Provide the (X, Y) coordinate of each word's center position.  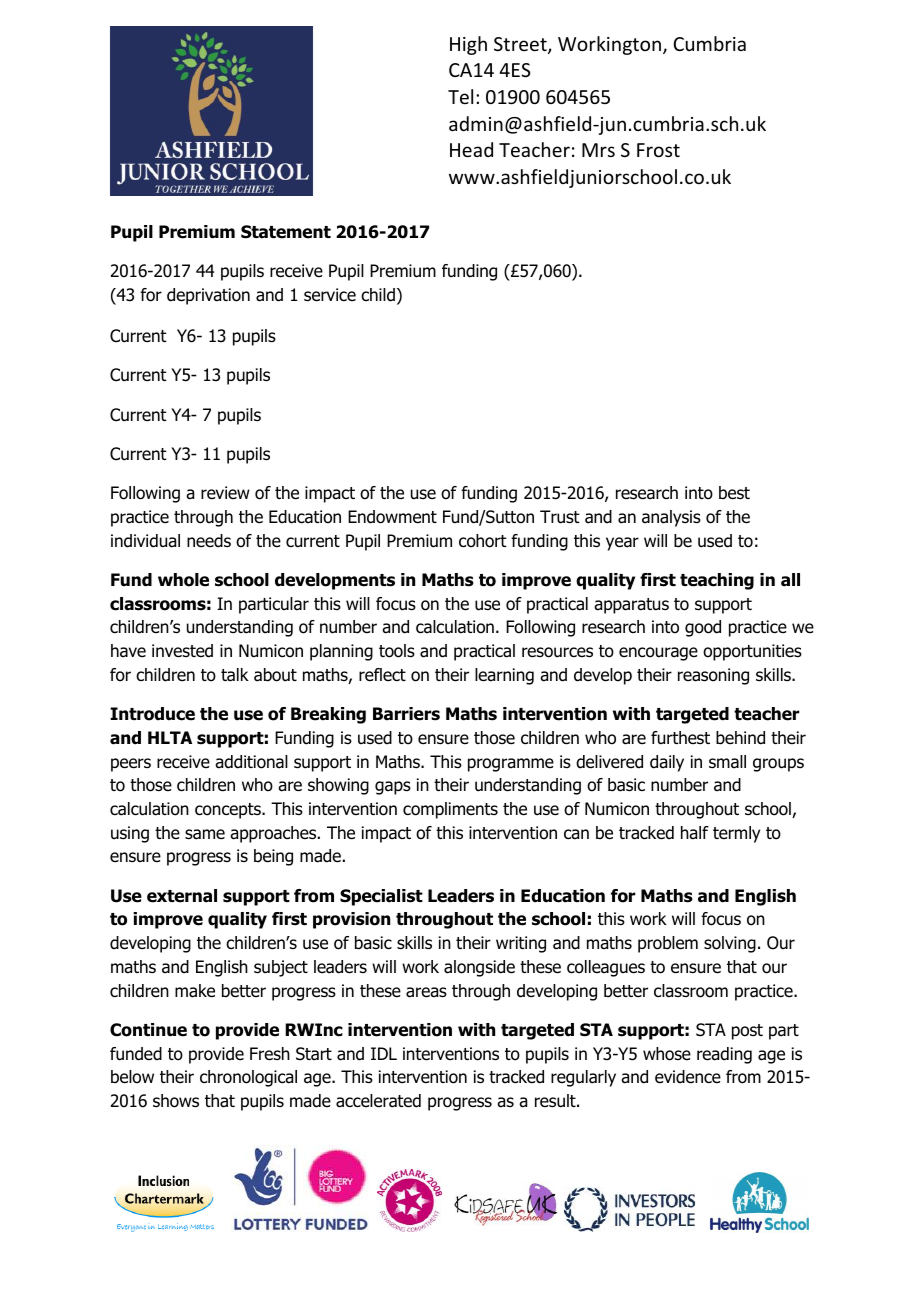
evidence (688, 1077)
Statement (286, 232)
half (695, 833)
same (205, 834)
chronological (248, 1078)
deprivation (208, 296)
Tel (460, 96)
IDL (384, 1053)
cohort (483, 541)
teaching (717, 581)
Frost (658, 150)
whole (183, 580)
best (734, 493)
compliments (450, 810)
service (330, 295)
